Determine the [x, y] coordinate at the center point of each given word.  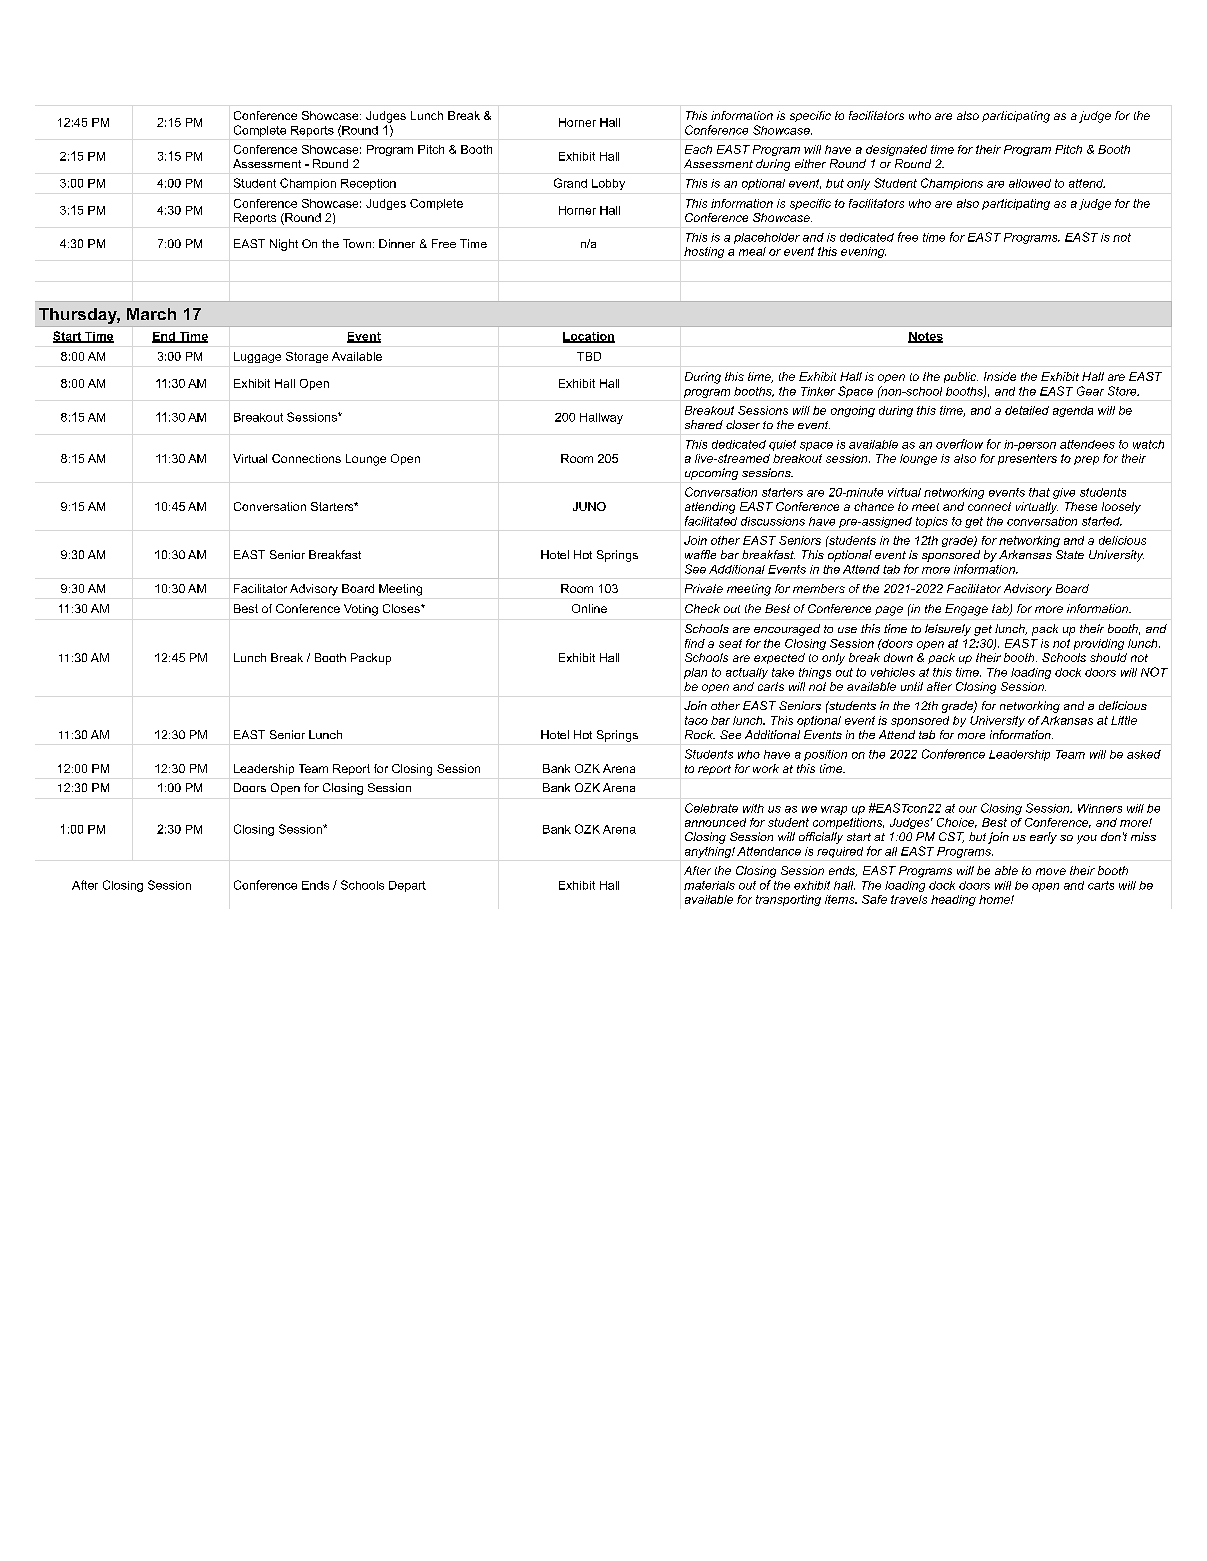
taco [696, 720]
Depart [407, 886]
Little [1124, 720]
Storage [307, 357]
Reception [368, 184]
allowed [1030, 183]
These [1081, 506]
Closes [402, 608]
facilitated [711, 521]
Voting [361, 610]
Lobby [608, 184]
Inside [1000, 376]
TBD [589, 356]
